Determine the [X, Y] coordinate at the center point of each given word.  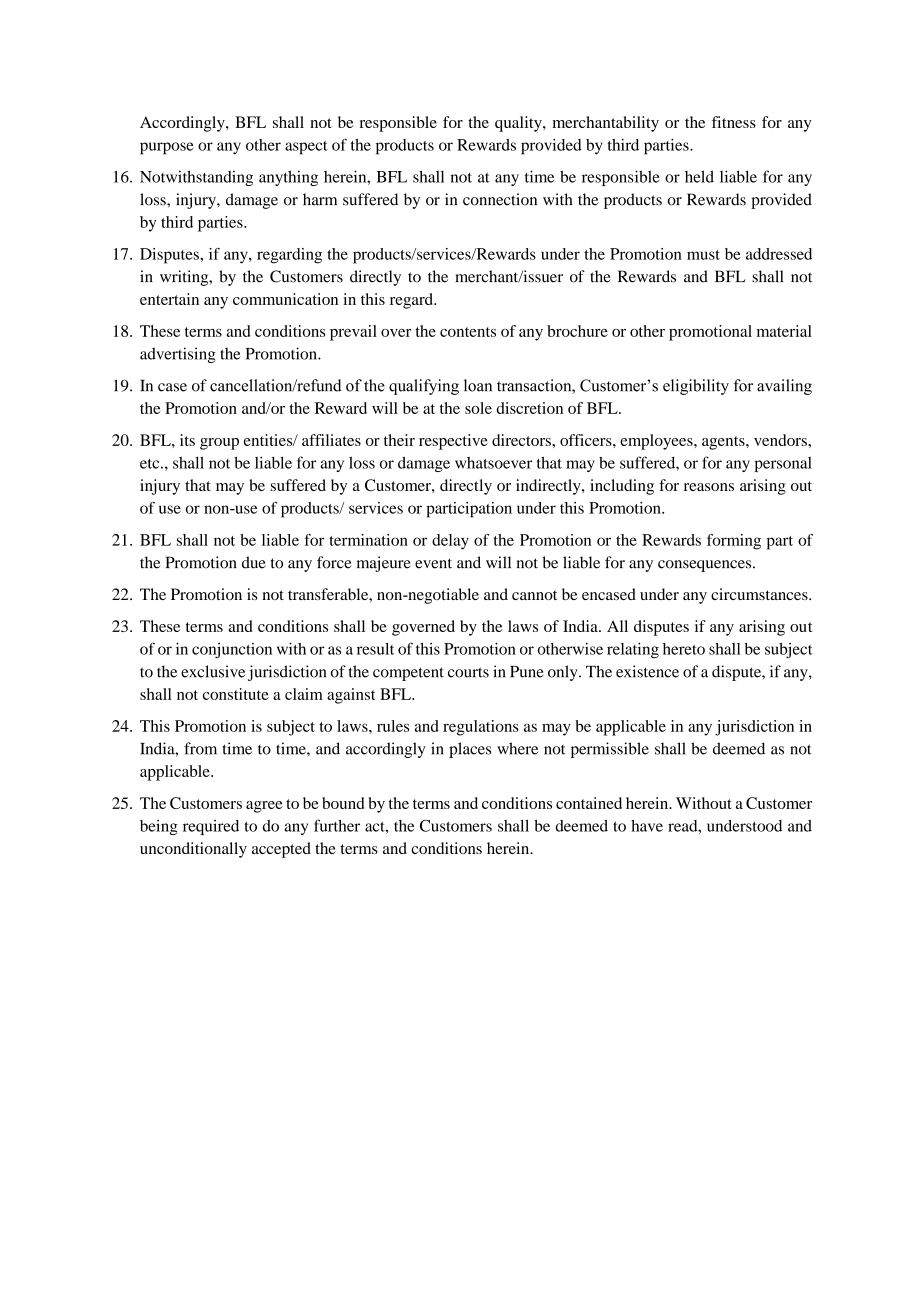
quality [519, 124]
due [254, 562]
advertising [178, 355]
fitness [734, 122]
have [647, 826]
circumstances [760, 594]
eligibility [696, 387]
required [211, 827]
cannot [534, 595]
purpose [167, 148]
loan [478, 385]
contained [589, 803]
